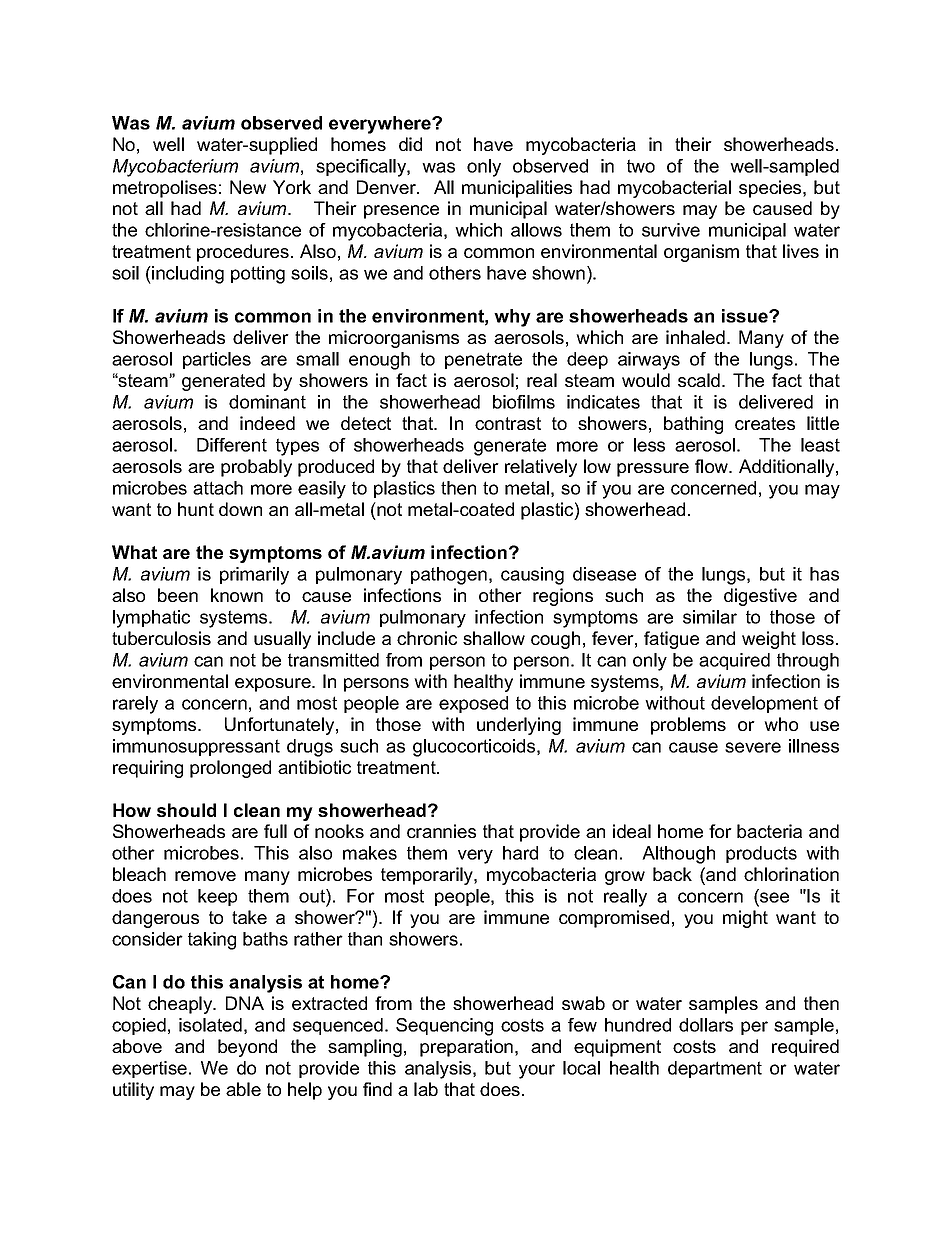 The image size is (952, 1233). What do you see at coordinates (710, 617) in the page?
I see `similar` at bounding box center [710, 617].
